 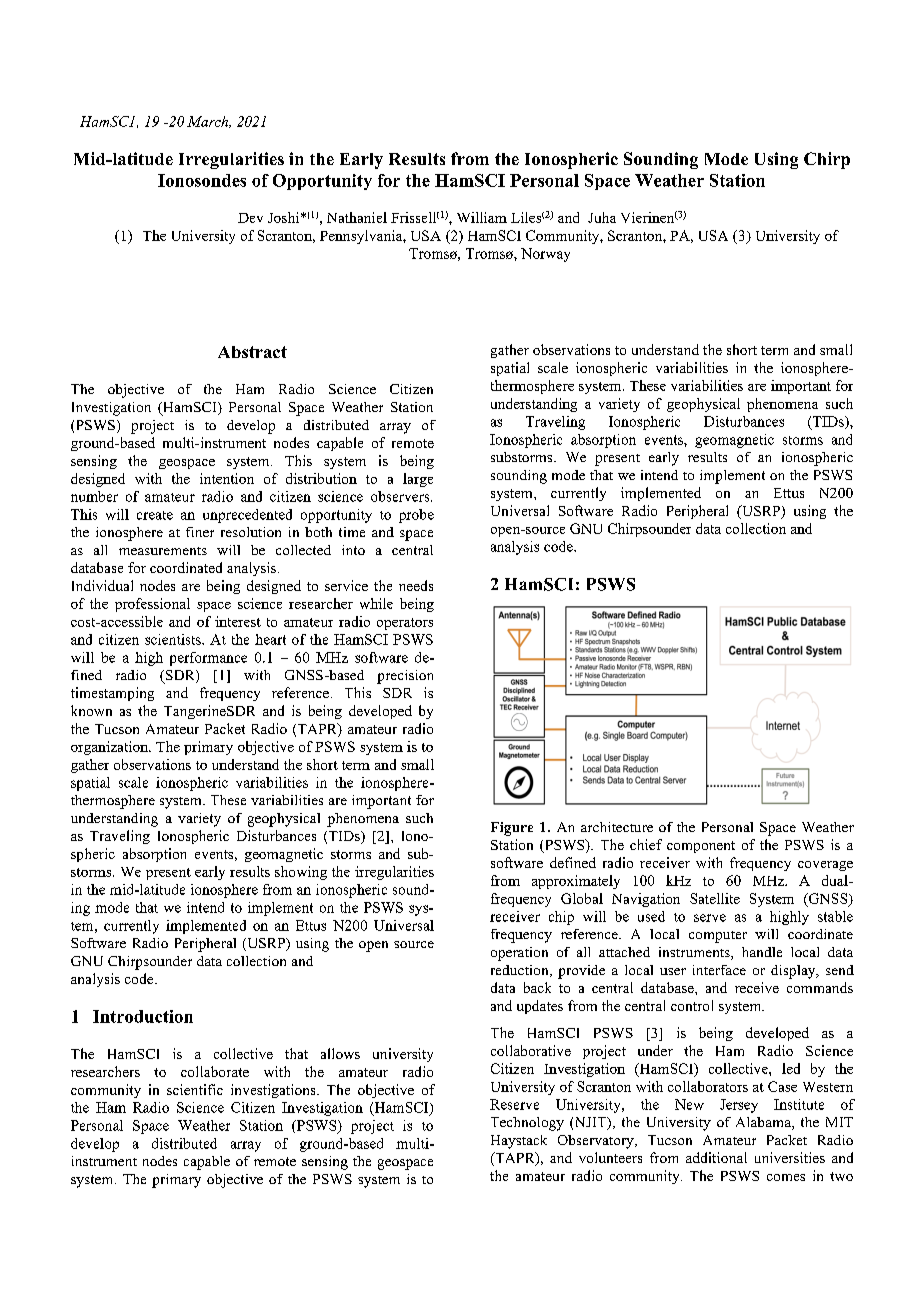 What do you see at coordinates (764, 1123) in the screenshot?
I see `Alabama` at bounding box center [764, 1123].
